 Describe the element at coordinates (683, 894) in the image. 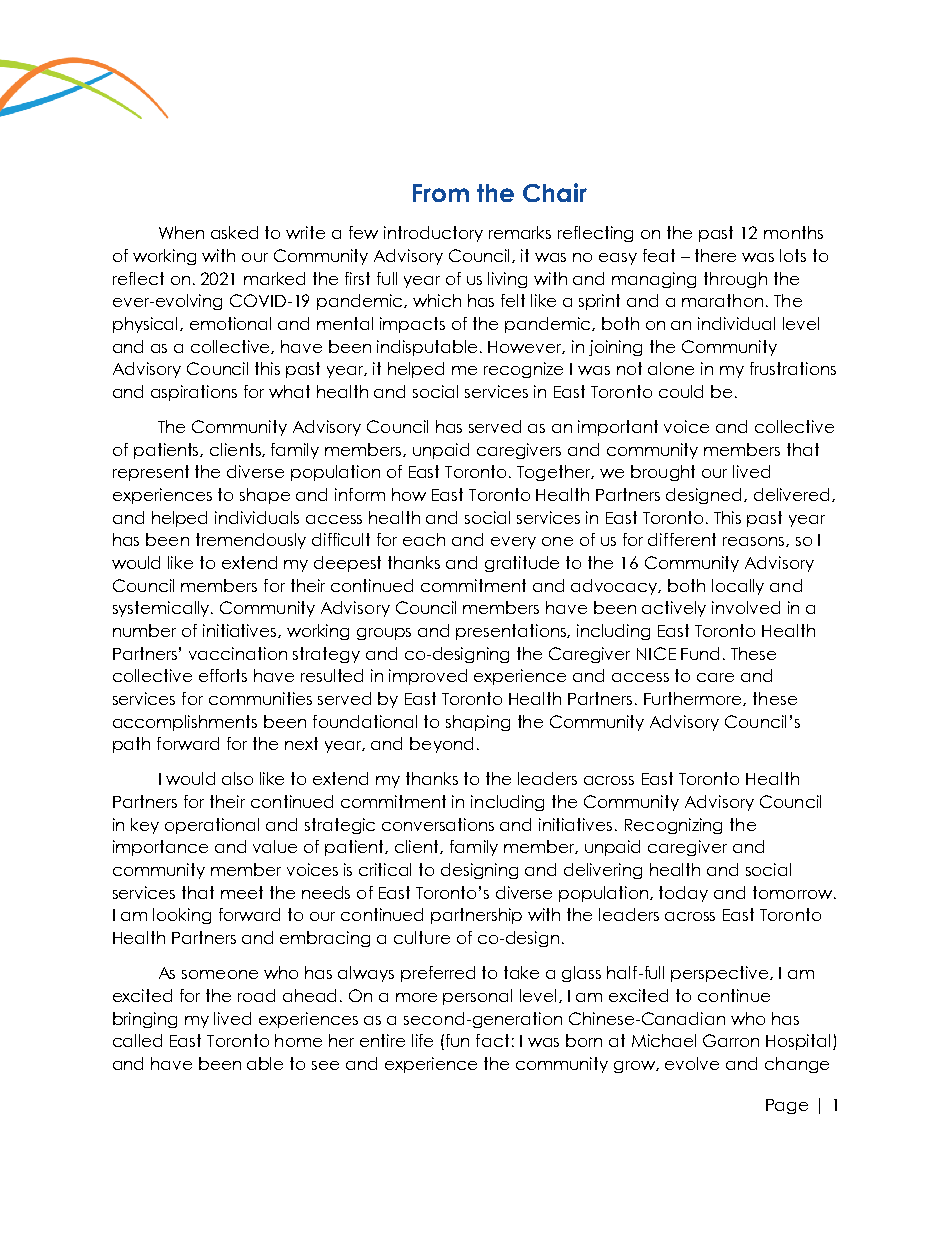

I see `today` at that location.
